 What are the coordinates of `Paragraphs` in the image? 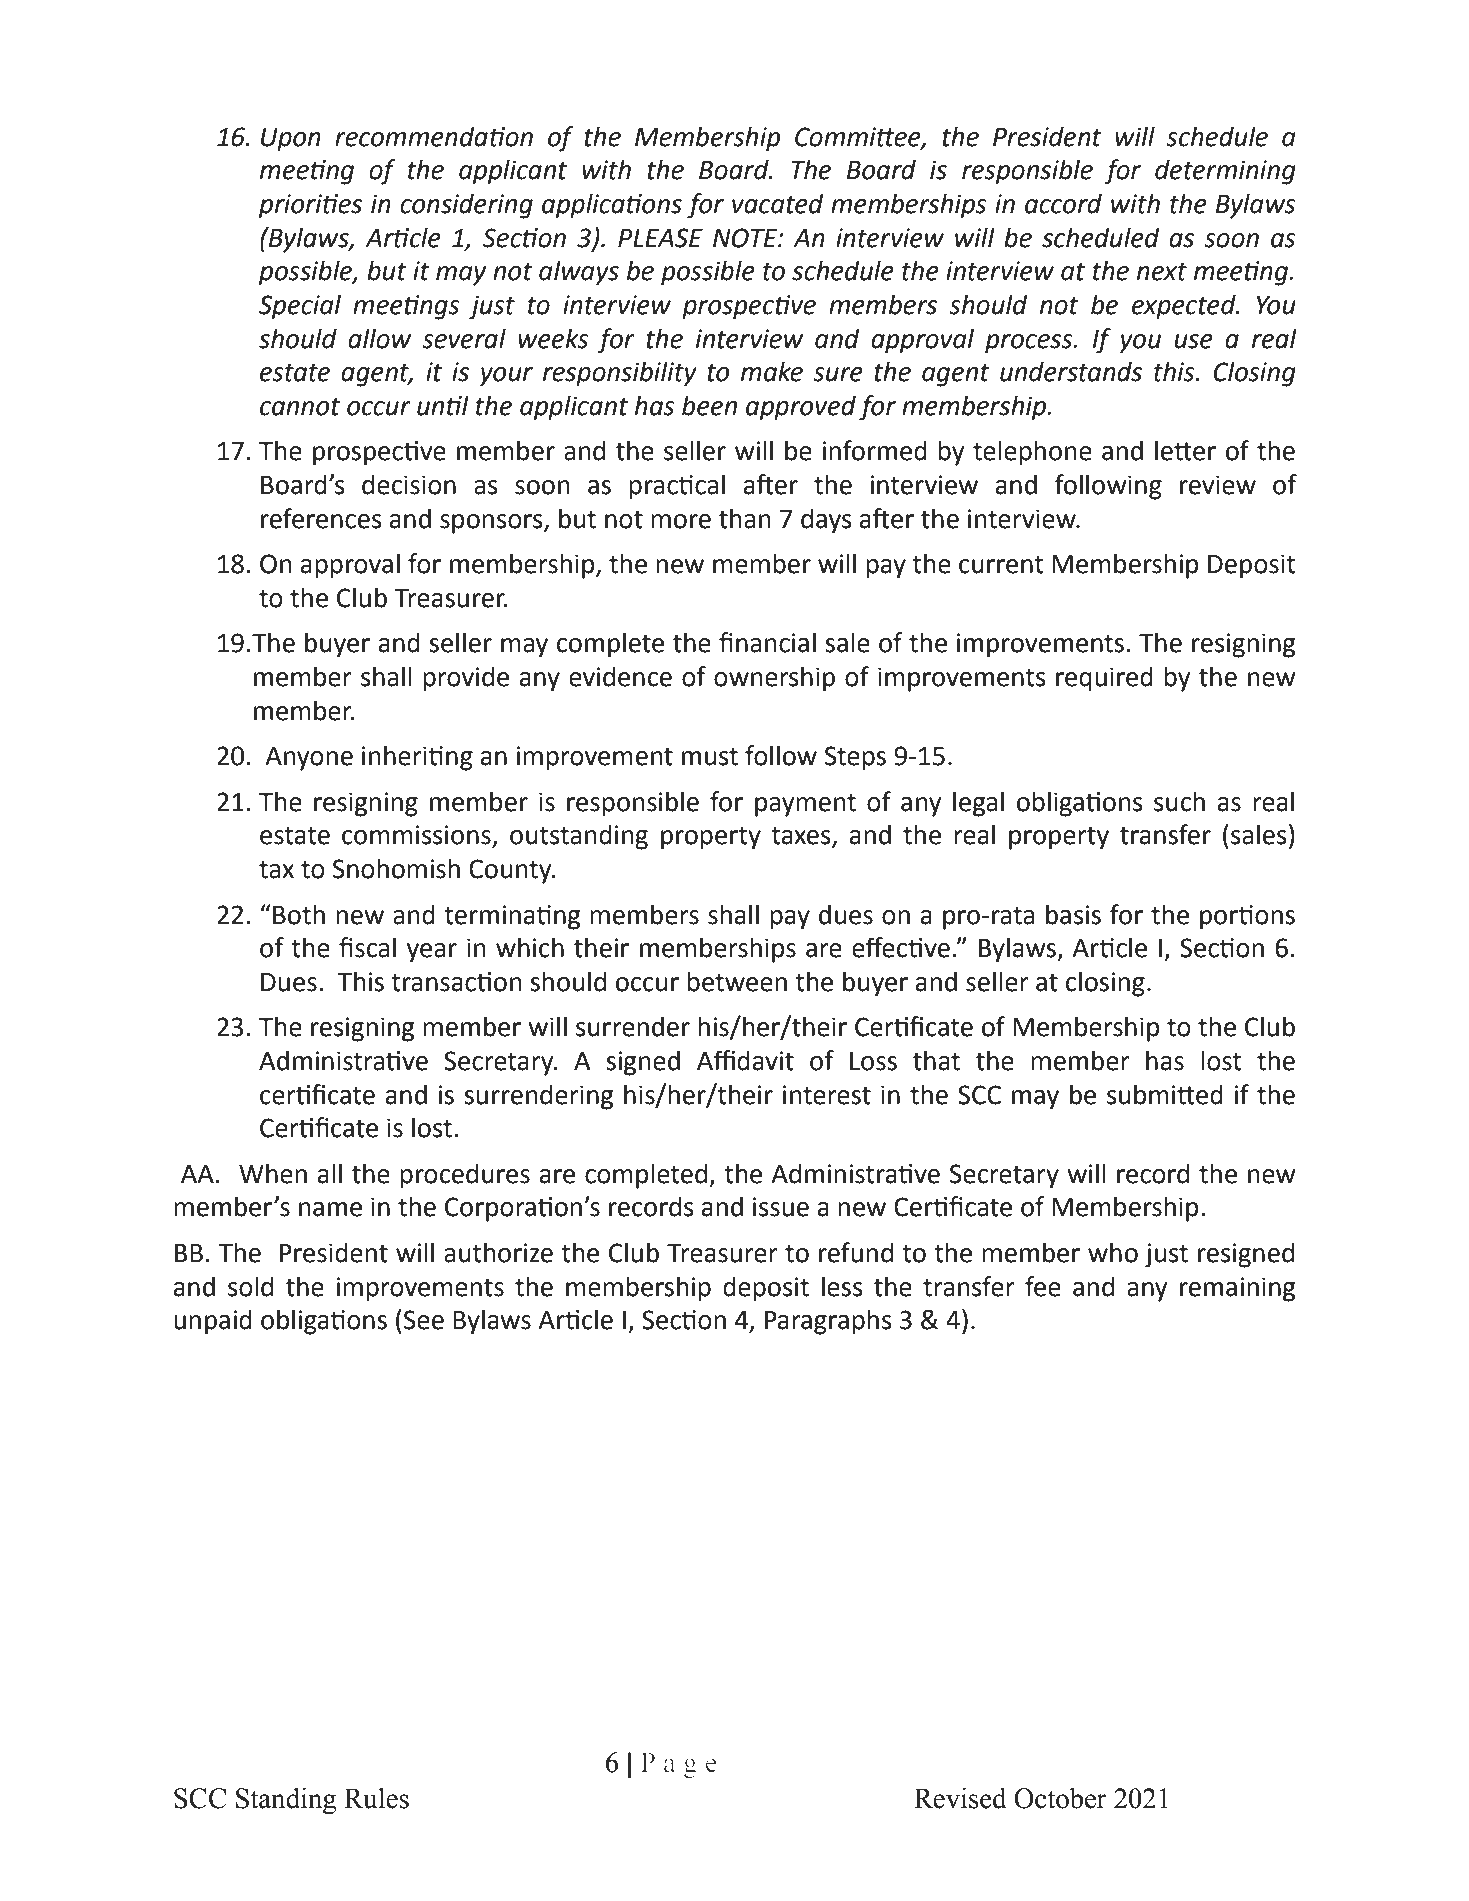 It's located at (828, 1322).
